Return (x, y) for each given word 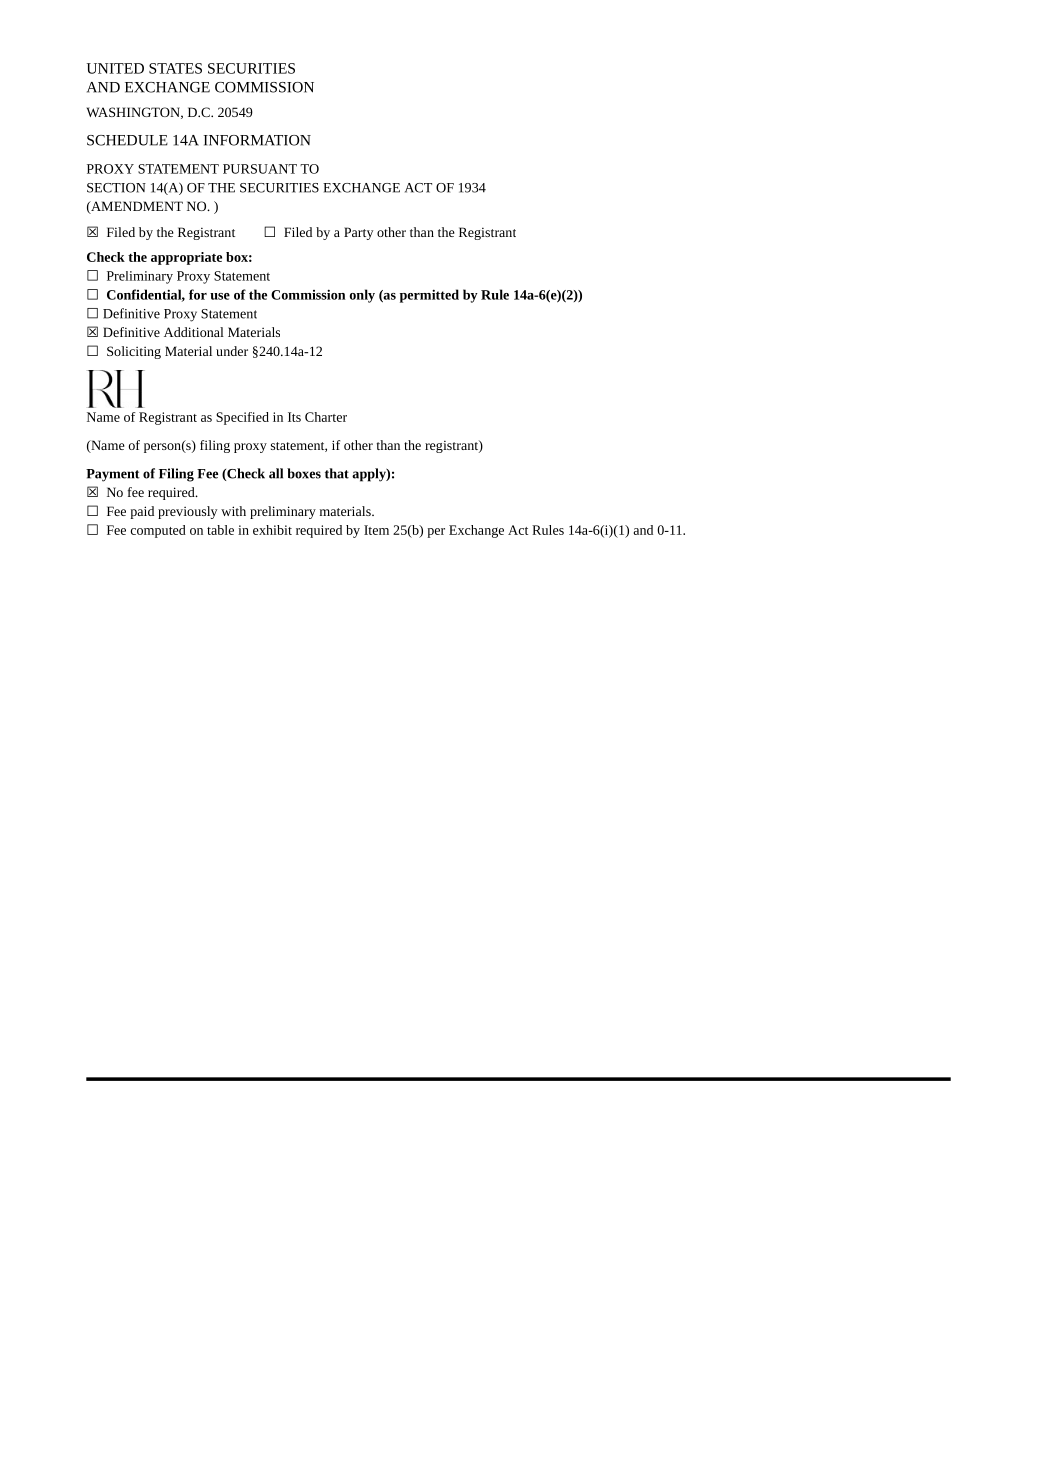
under (232, 351)
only (362, 296)
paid (142, 512)
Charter (326, 417)
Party (358, 233)
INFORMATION (257, 140)
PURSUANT (260, 169)
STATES (175, 68)
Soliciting (134, 352)
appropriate (186, 258)
